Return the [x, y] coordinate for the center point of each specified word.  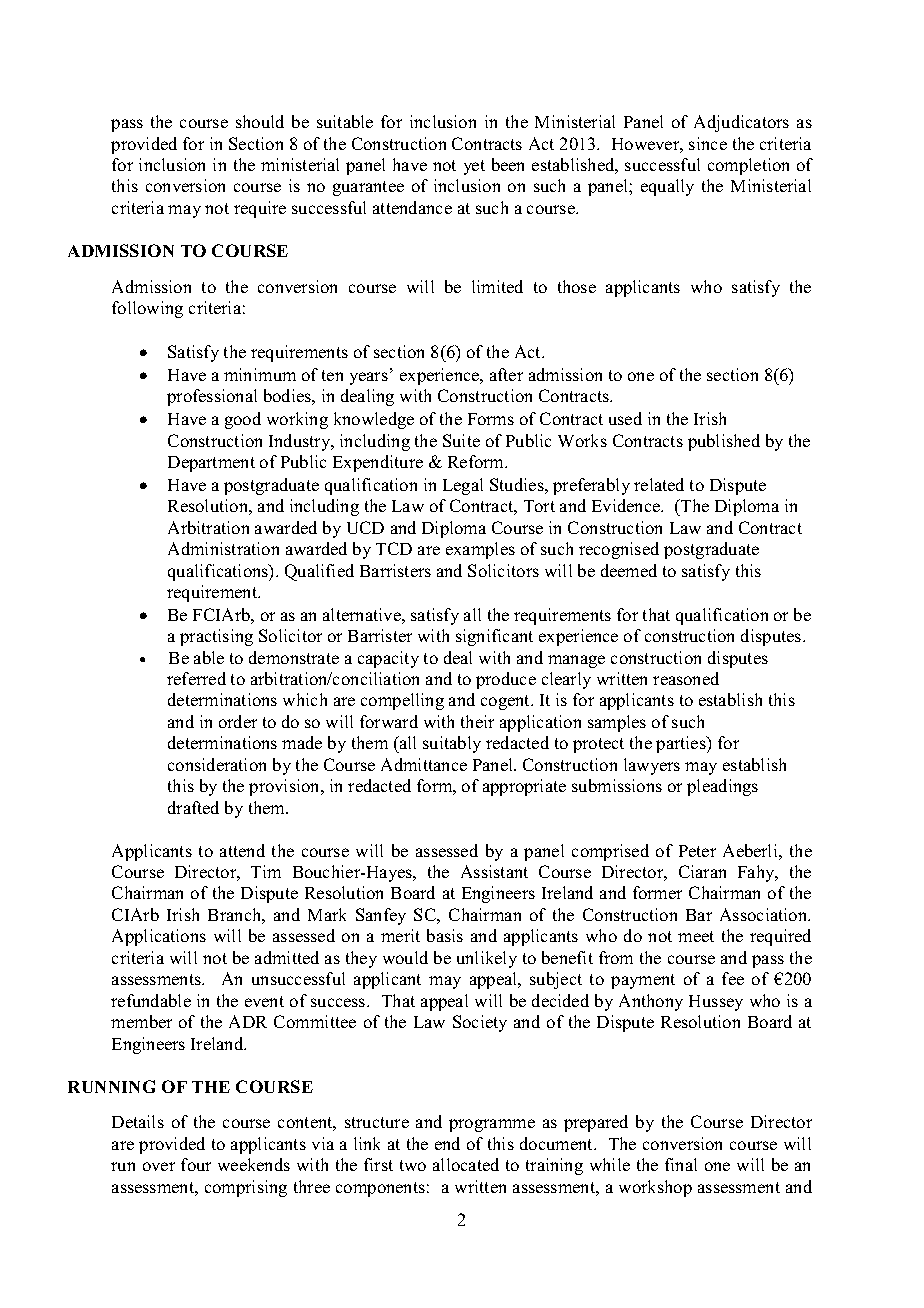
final [681, 1164]
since [708, 143]
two [413, 1165]
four [196, 1164]
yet [474, 167]
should [260, 121]
